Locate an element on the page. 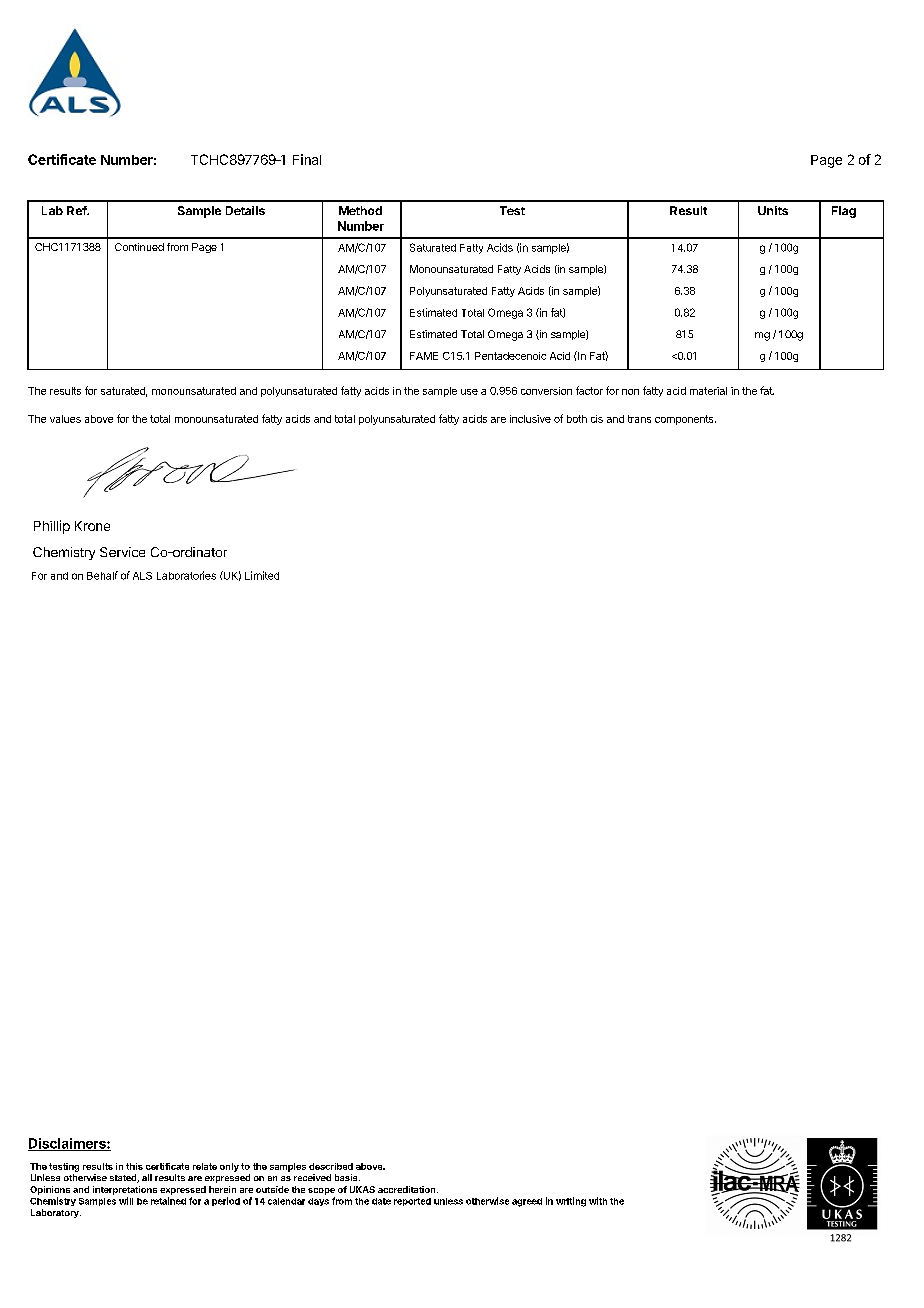  Service is located at coordinates (122, 552).
